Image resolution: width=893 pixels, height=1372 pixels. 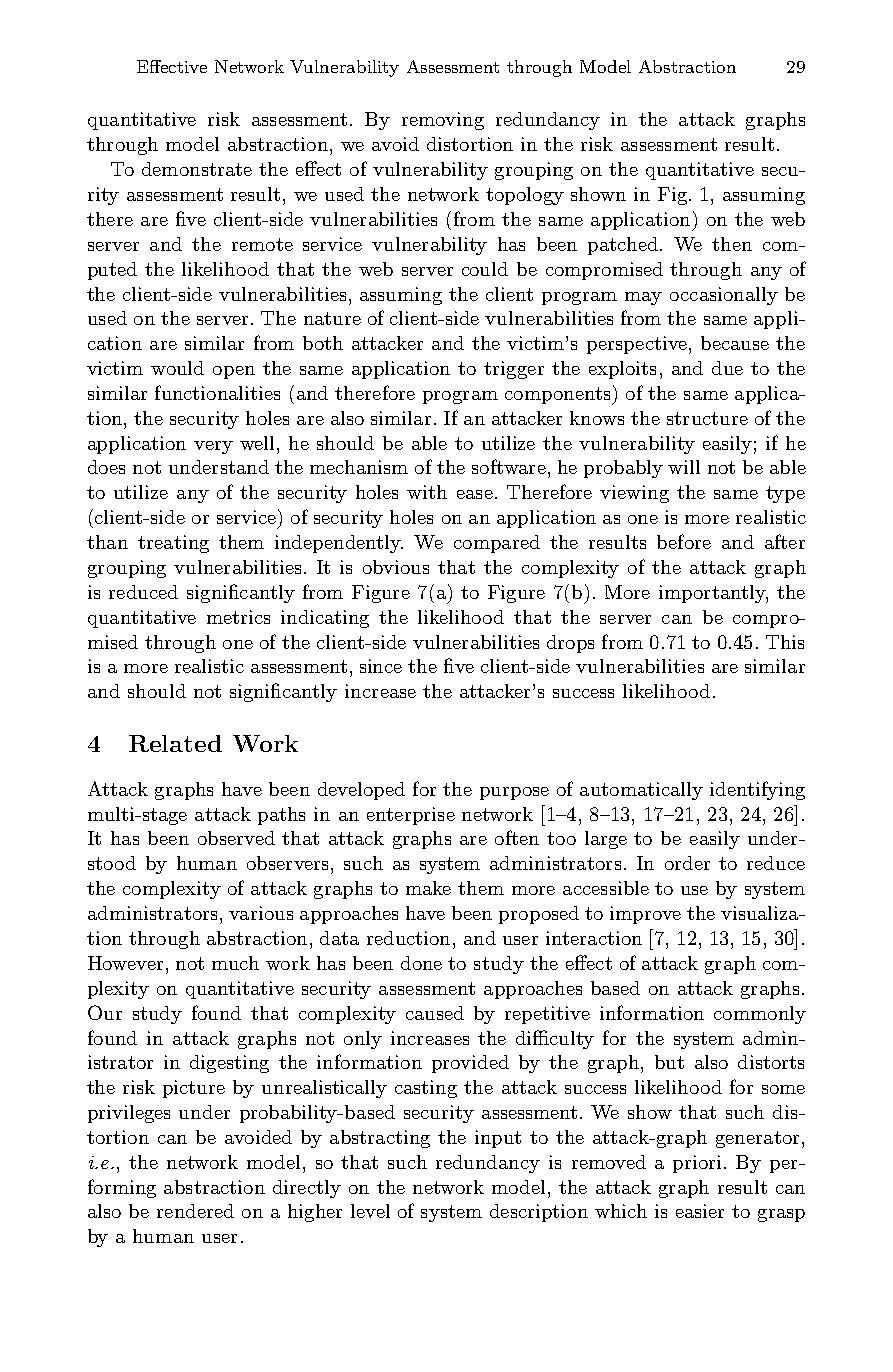 I want to click on enterprise, so click(x=411, y=816).
